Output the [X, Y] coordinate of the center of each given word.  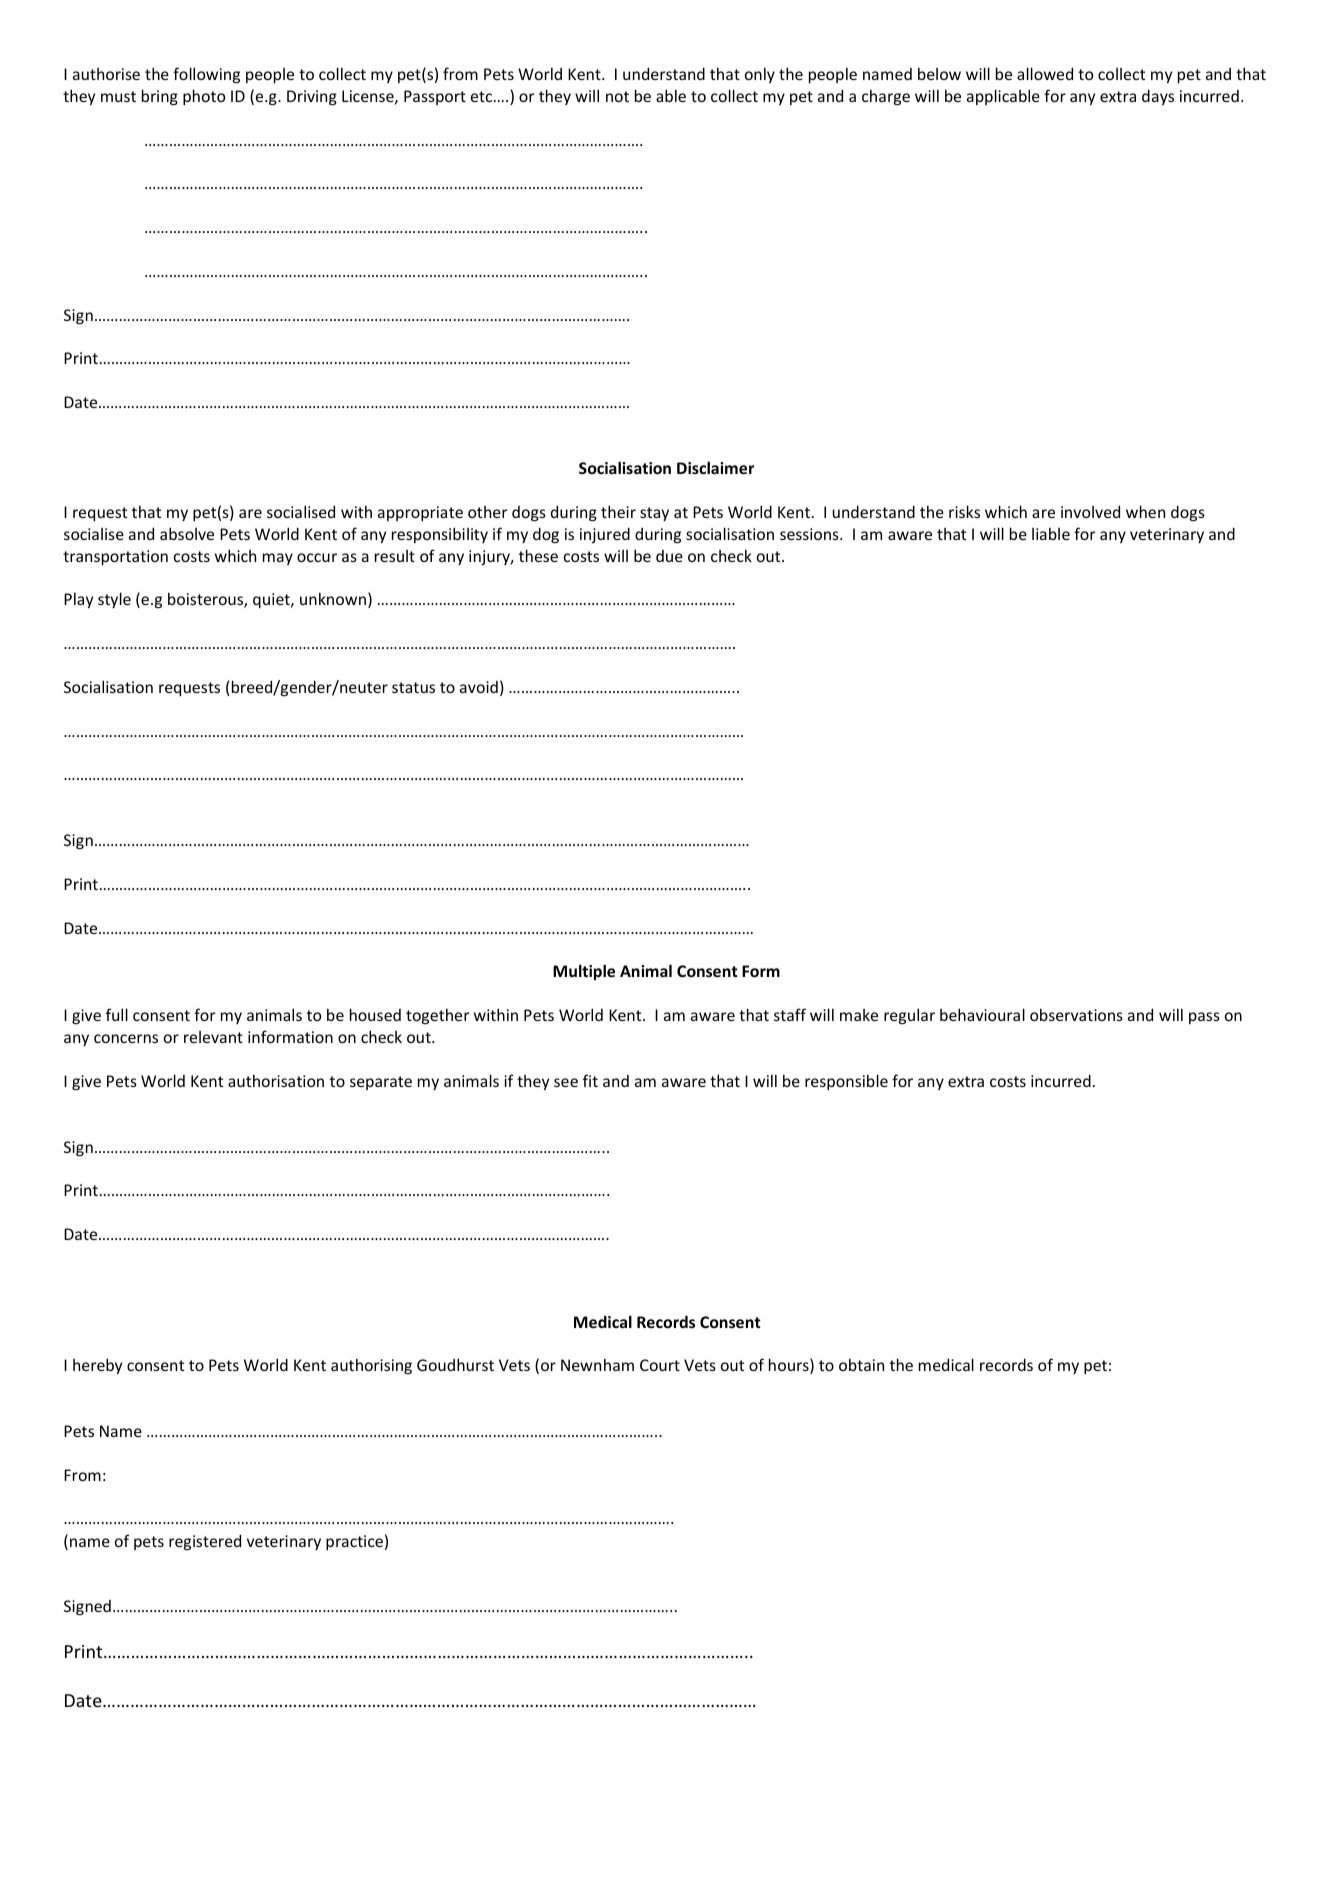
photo [204, 97]
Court [660, 1365]
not [617, 96]
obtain [861, 1364]
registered [205, 1542]
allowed [1045, 73]
